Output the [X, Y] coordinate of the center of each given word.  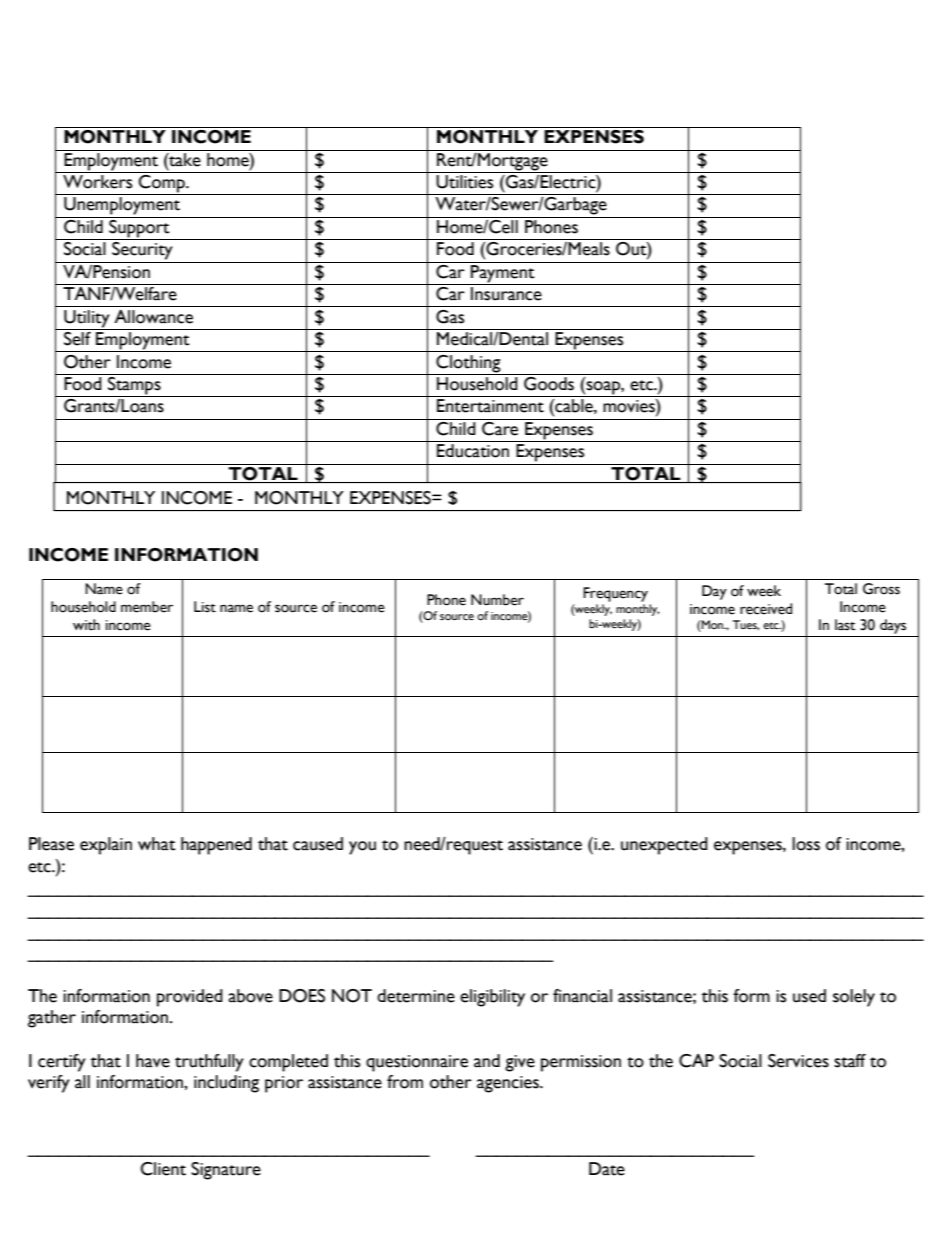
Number [497, 600]
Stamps [134, 387]
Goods [549, 384]
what [157, 844]
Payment [503, 272]
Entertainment [490, 406]
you [362, 848]
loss [806, 844]
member [147, 607]
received [766, 609]
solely [854, 998]
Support [139, 228]
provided [190, 998]
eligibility [492, 998]
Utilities [464, 182]
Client [163, 1169]
